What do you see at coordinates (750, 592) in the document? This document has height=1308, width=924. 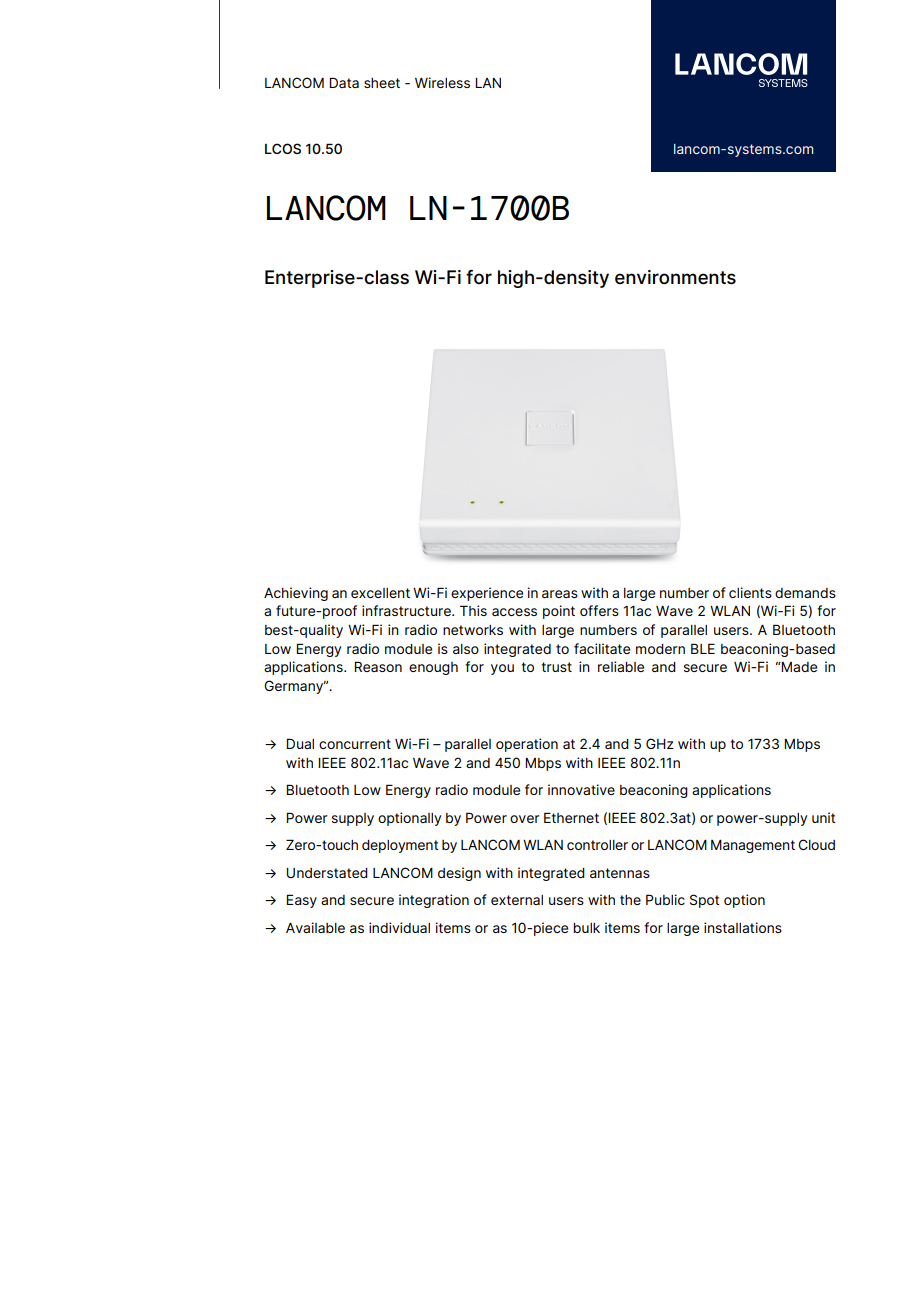 I see `clients` at bounding box center [750, 592].
